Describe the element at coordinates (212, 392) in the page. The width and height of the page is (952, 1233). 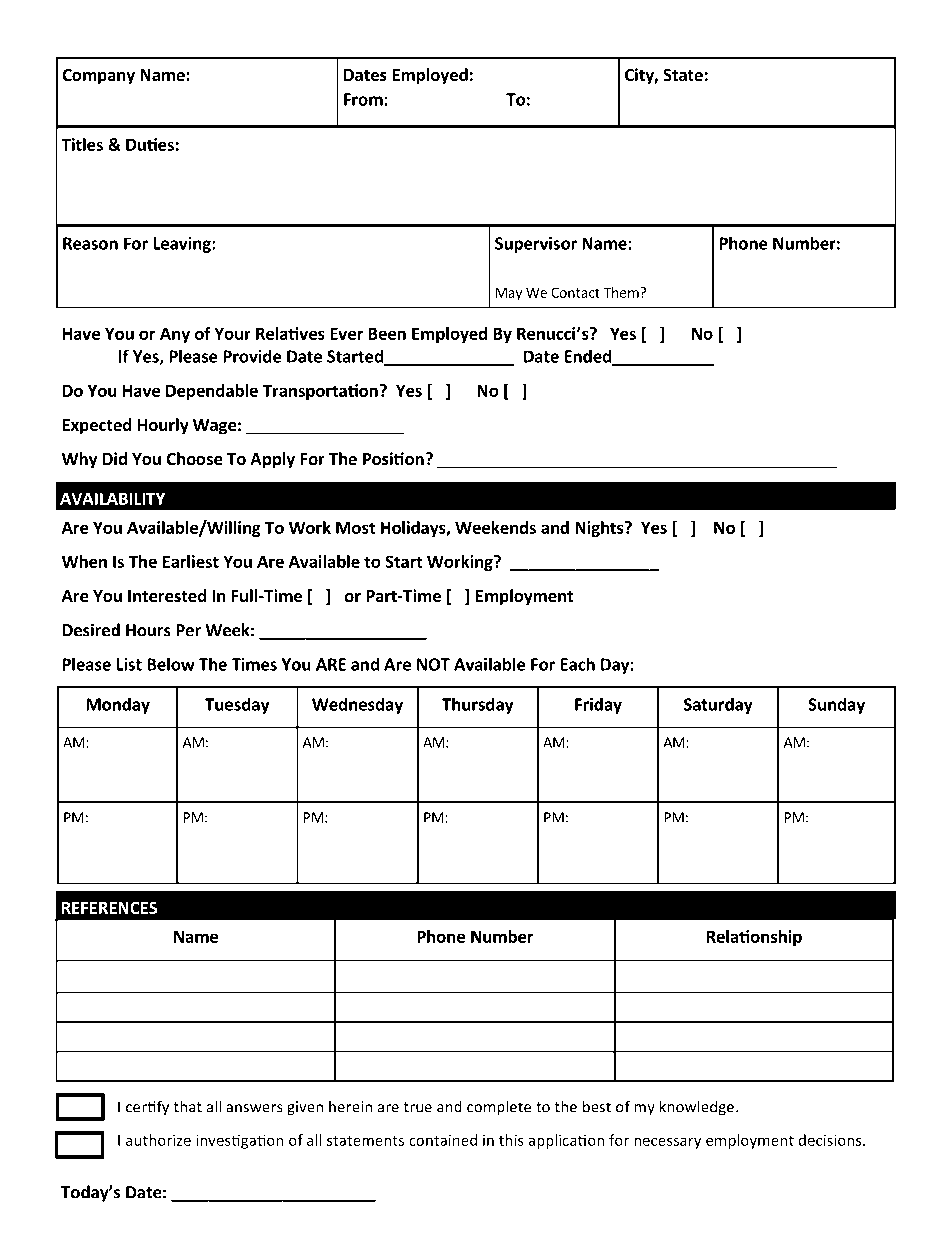
I see `Dependable` at that location.
